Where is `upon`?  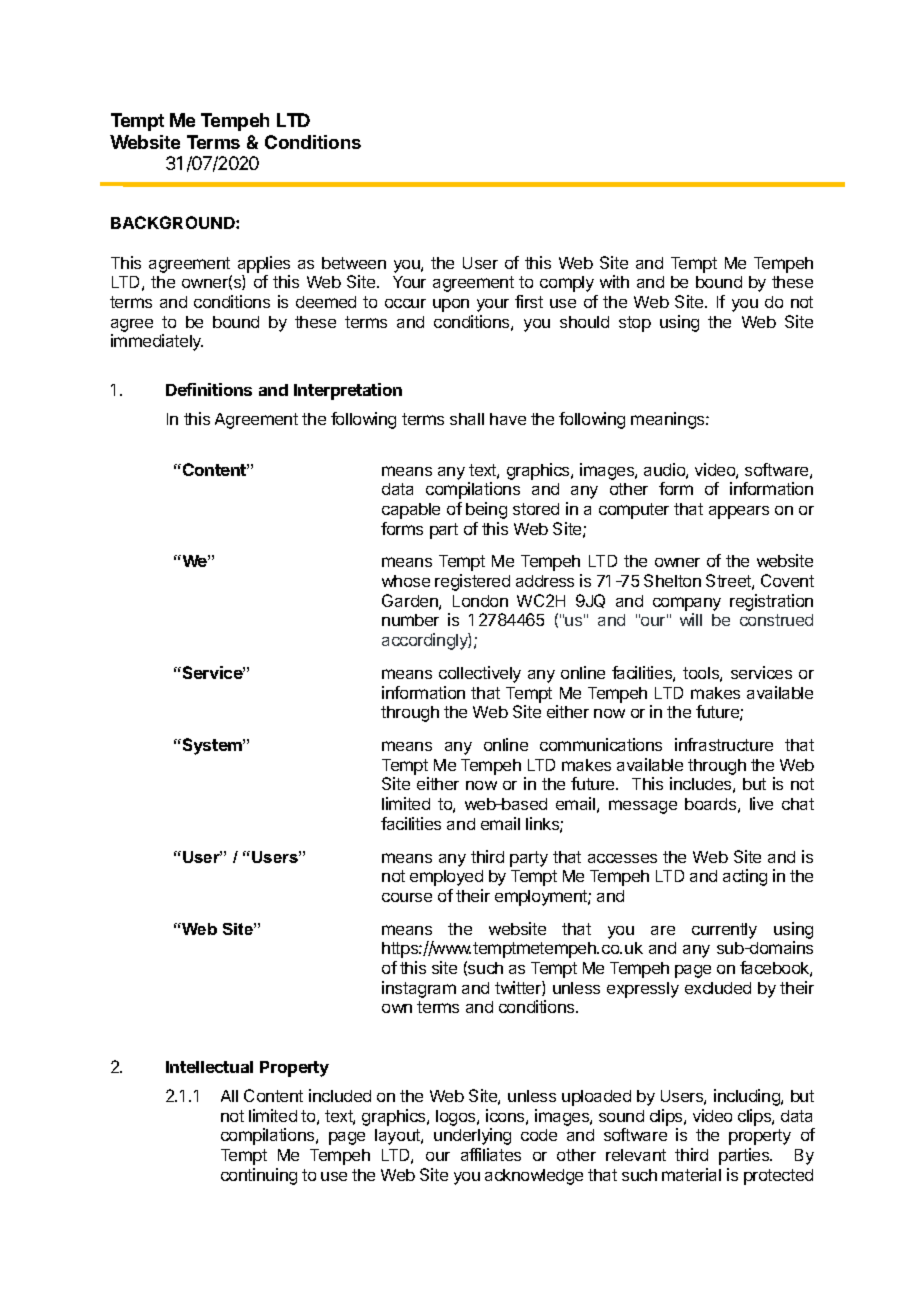 upon is located at coordinates (451, 305).
